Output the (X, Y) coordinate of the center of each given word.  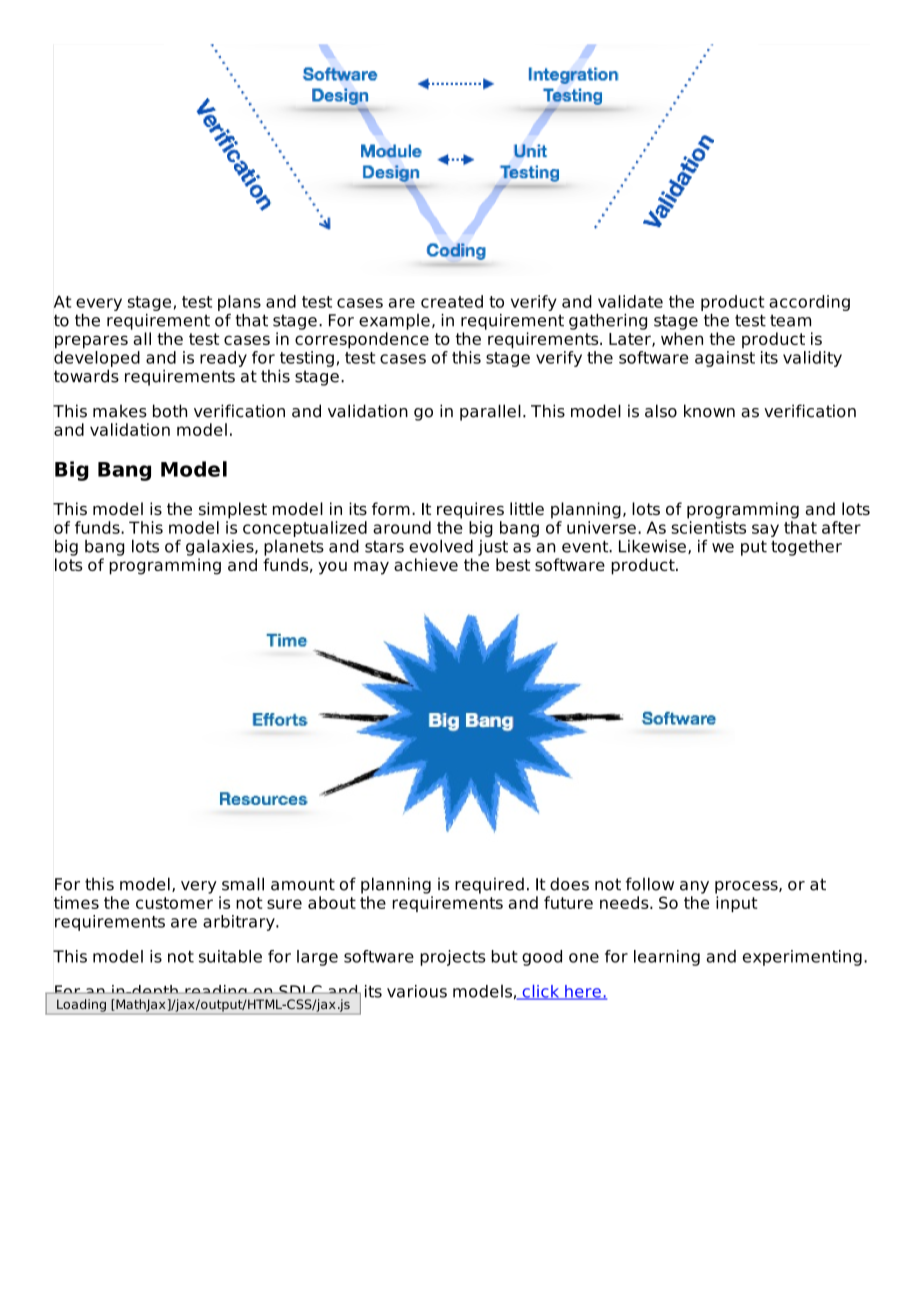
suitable (230, 956)
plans (239, 303)
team (790, 320)
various (417, 991)
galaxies (221, 547)
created (452, 301)
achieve (426, 564)
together (806, 548)
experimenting (802, 958)
